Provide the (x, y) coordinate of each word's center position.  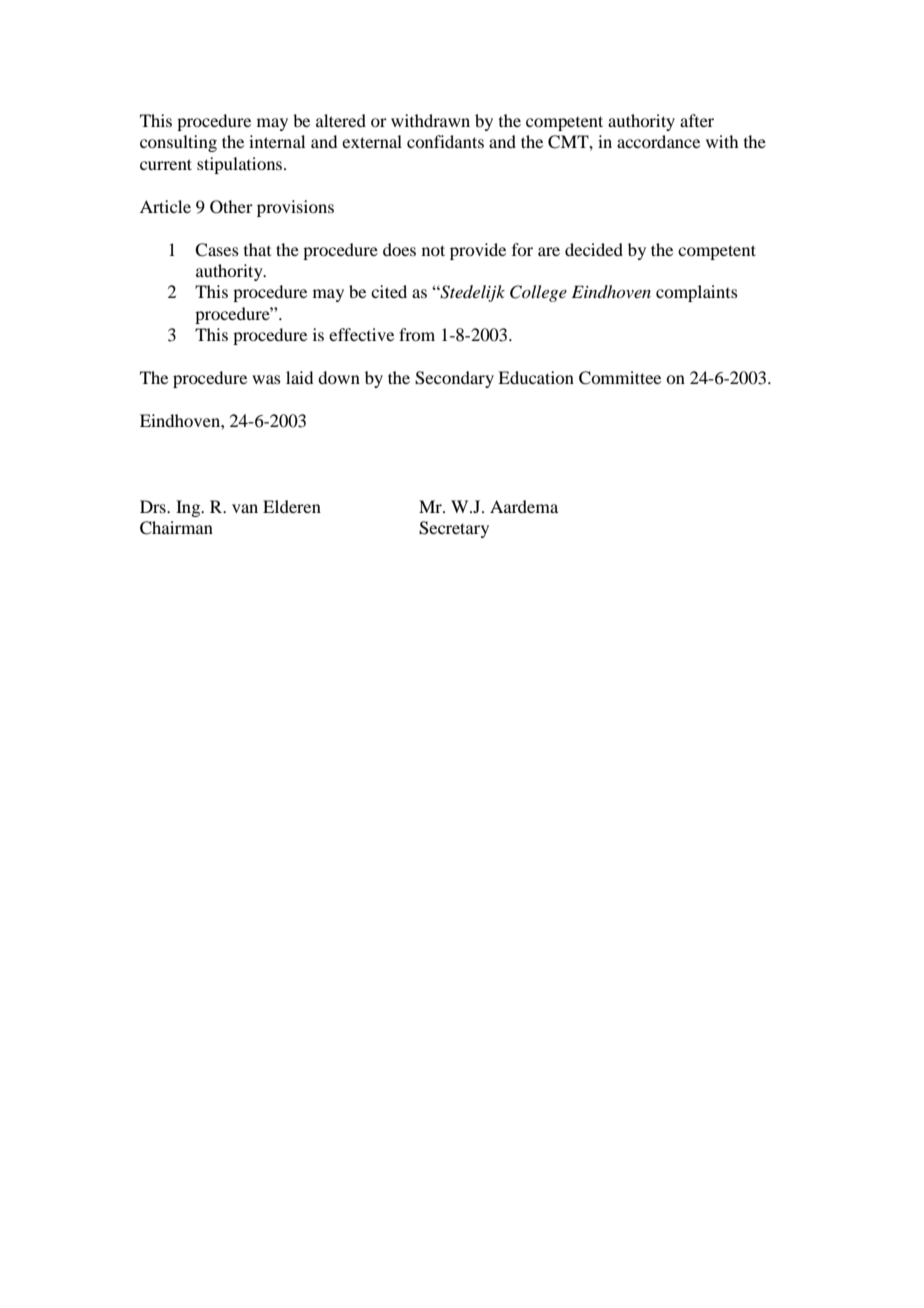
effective (361, 334)
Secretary (454, 529)
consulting (178, 143)
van (245, 508)
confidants (445, 141)
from (417, 334)
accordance (658, 141)
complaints (697, 293)
